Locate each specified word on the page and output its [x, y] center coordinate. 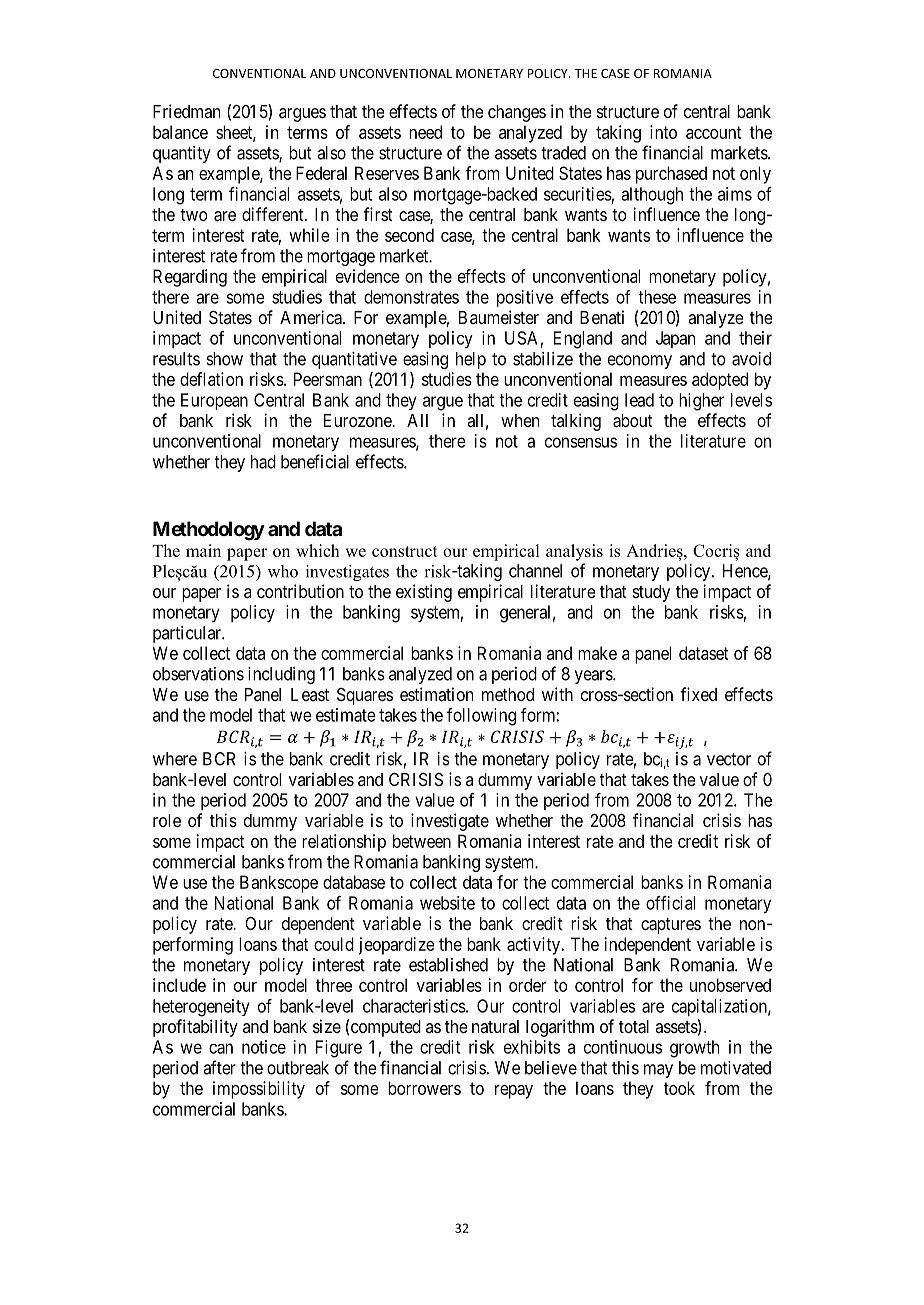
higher [701, 402]
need [426, 132]
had [263, 462]
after [219, 1067]
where [175, 759]
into [663, 132]
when [520, 420]
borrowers [424, 1088]
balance [180, 132]
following [481, 717]
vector [729, 759]
